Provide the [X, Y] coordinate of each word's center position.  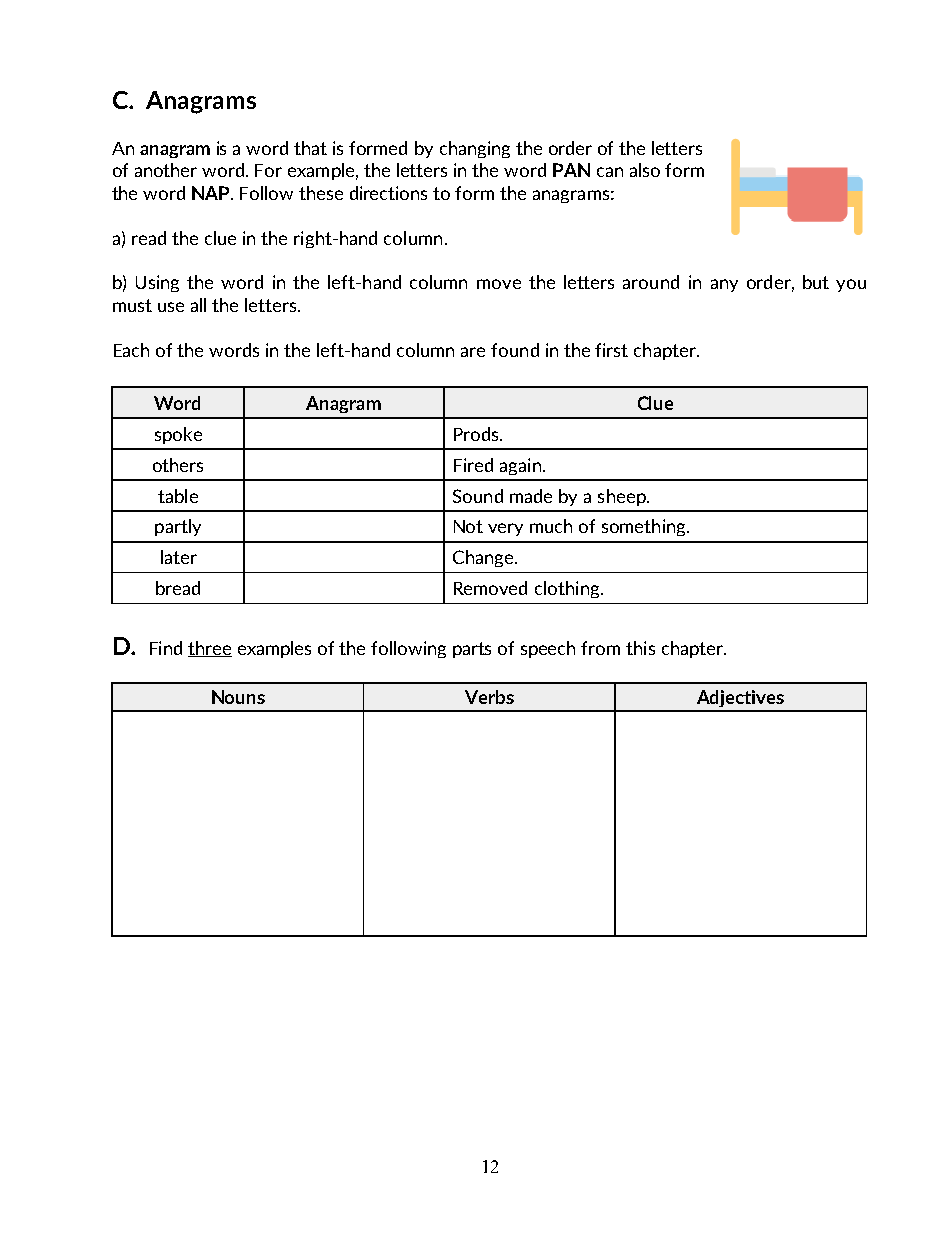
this [640, 648]
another [166, 170]
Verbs [489, 697]
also [645, 170]
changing [475, 149]
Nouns [238, 697]
